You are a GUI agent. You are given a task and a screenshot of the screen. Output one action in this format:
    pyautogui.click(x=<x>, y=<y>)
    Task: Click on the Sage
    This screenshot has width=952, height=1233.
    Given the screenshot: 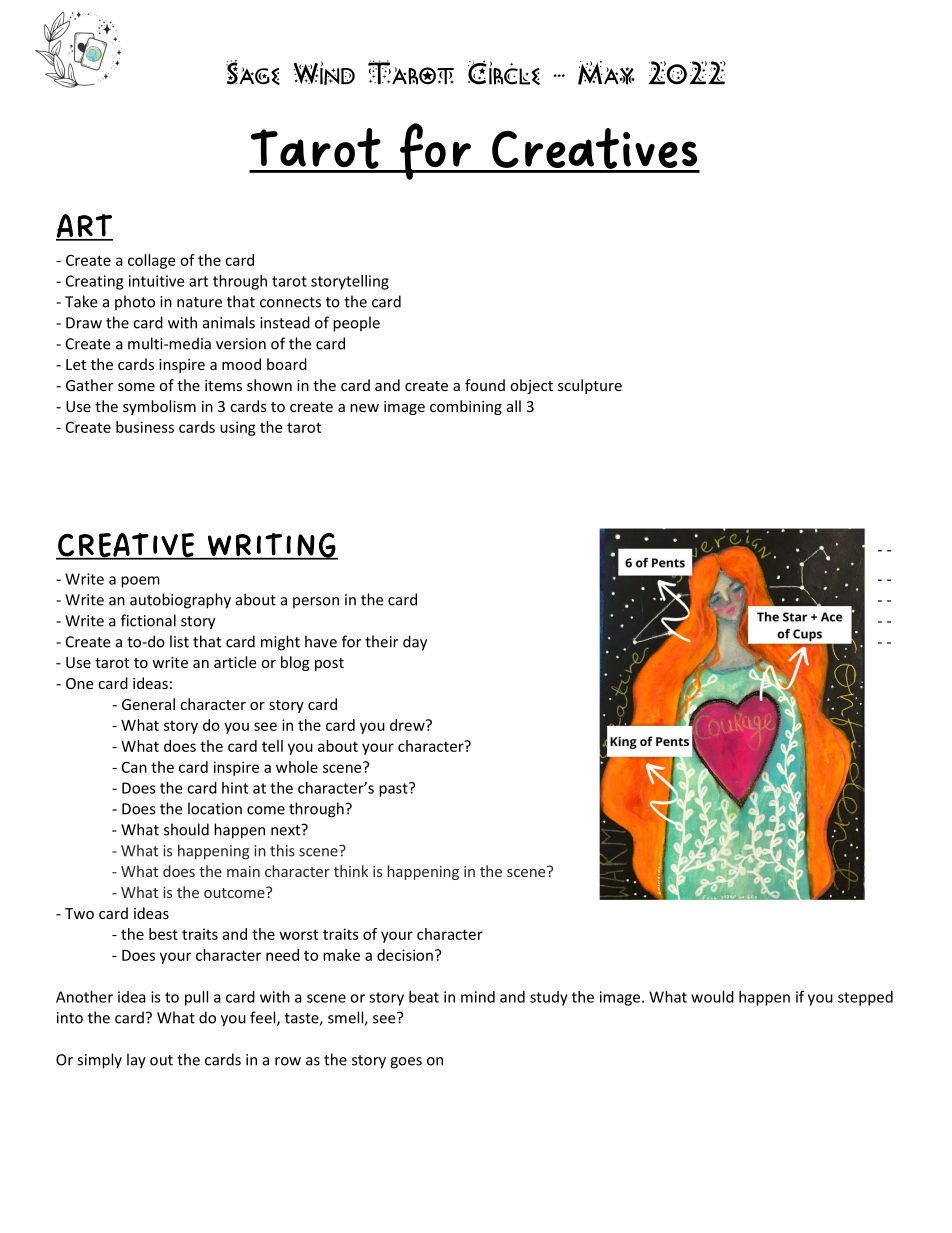 What is the action you would take?
    pyautogui.click(x=253, y=72)
